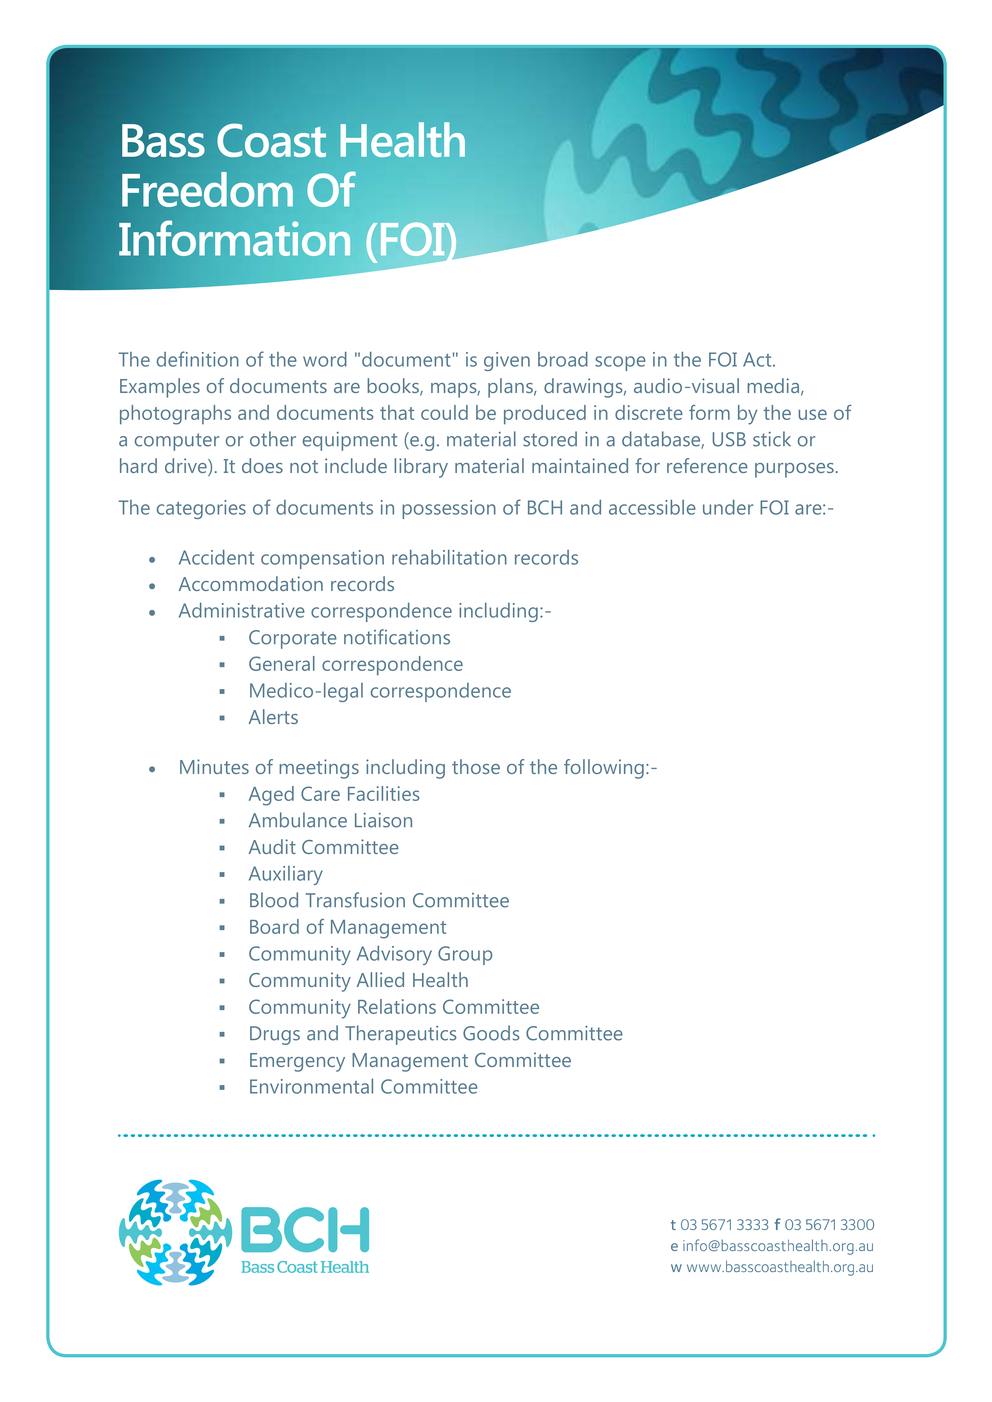  I want to click on Minutes, so click(214, 766).
